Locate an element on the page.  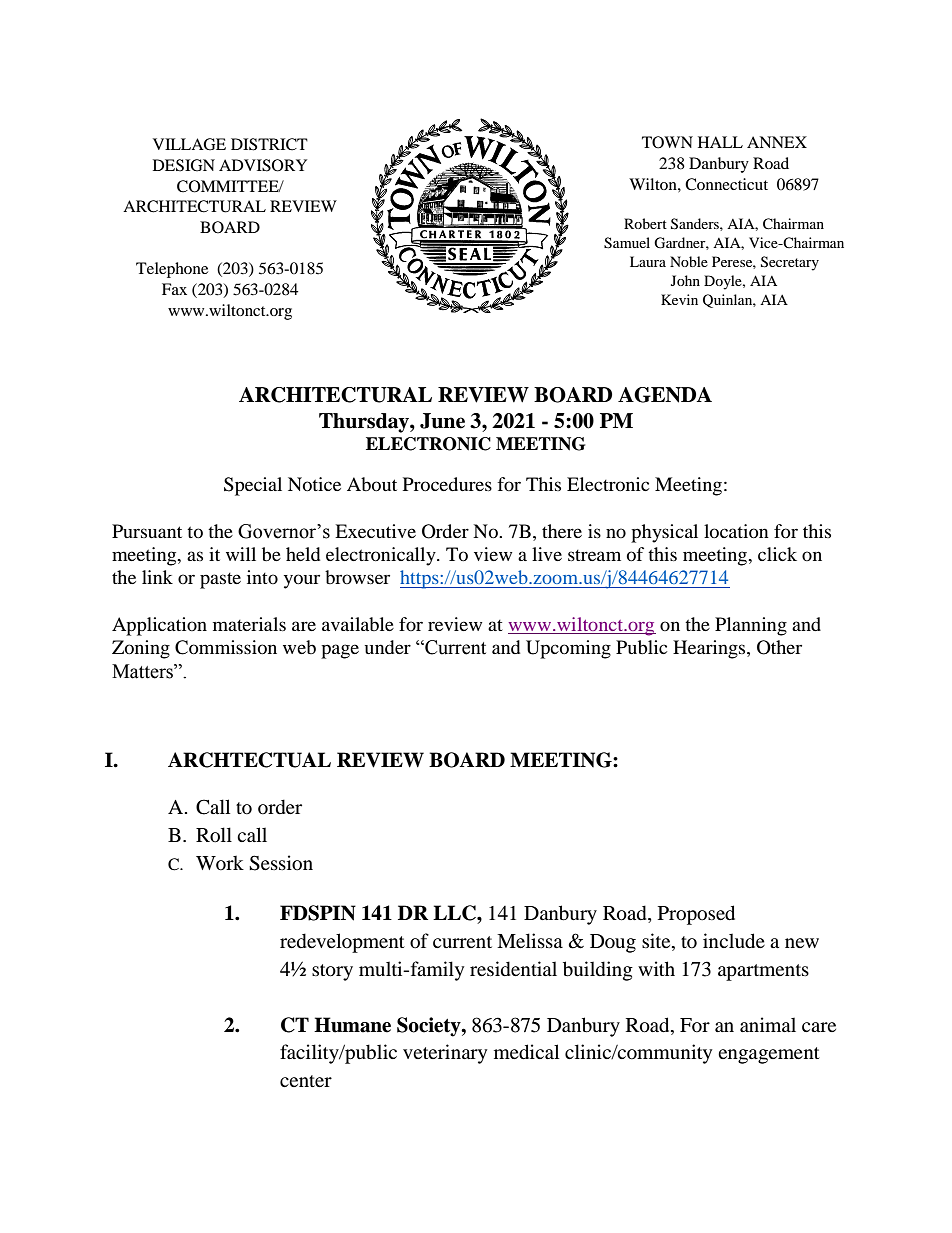
Special is located at coordinates (253, 486).
